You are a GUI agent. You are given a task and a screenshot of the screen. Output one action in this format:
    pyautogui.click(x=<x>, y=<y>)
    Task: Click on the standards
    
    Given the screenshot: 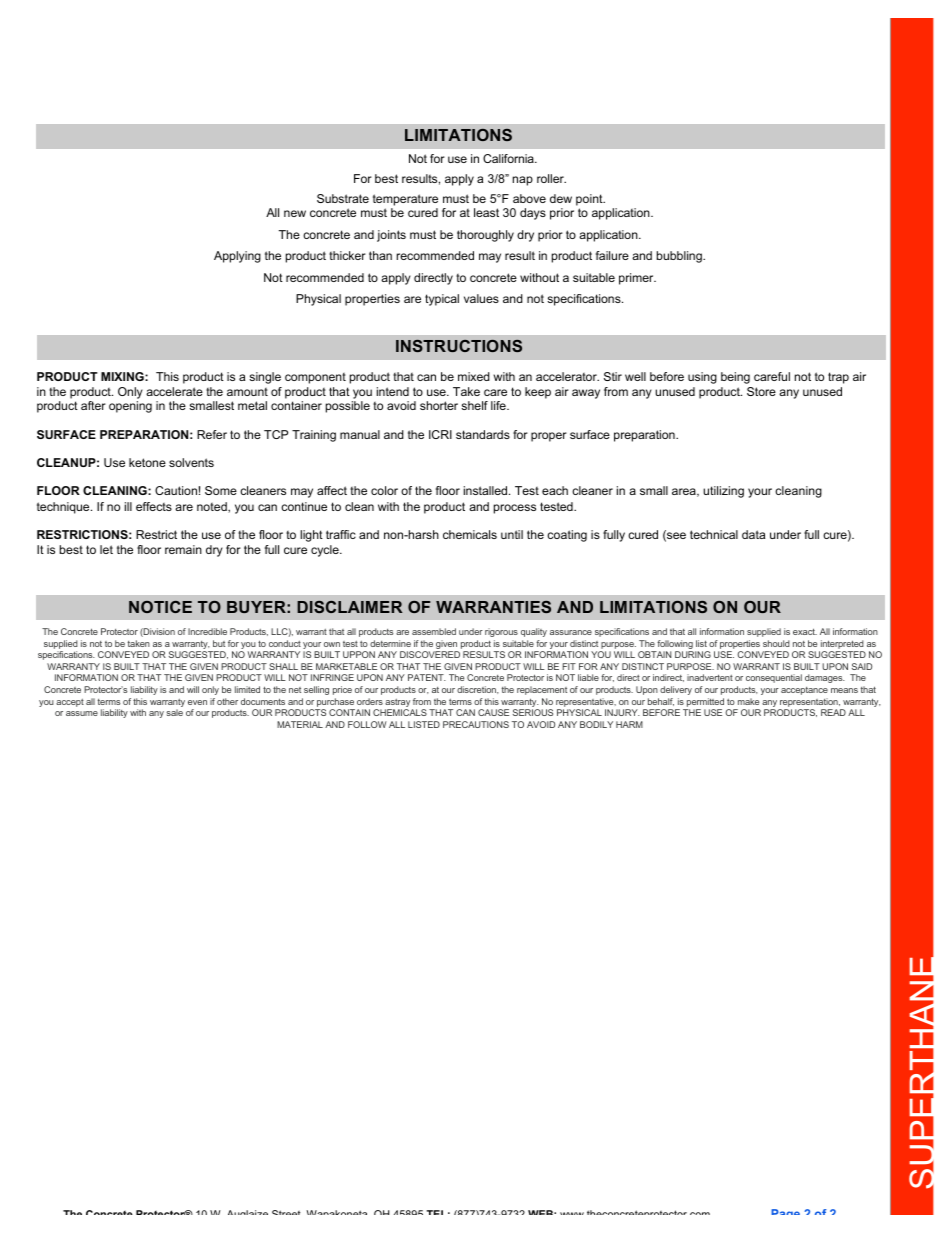 What is the action you would take?
    pyautogui.click(x=483, y=434)
